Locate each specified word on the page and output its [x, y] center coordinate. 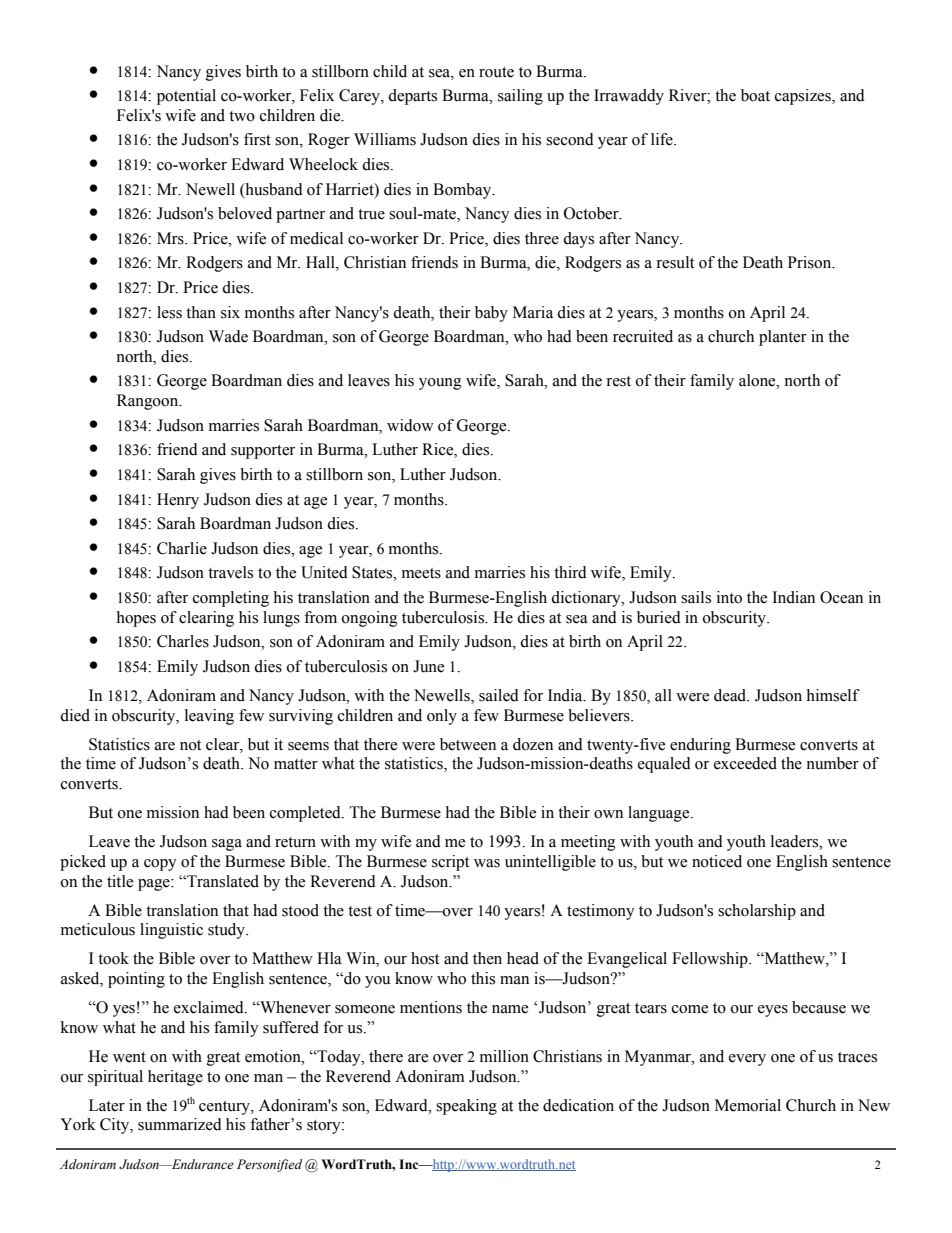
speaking [466, 1107]
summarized [180, 1124]
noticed [717, 861]
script [450, 863]
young [440, 384]
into [729, 597]
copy [160, 865]
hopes [136, 619]
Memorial [748, 1105]
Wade [228, 336]
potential [186, 97]
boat [755, 95]
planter [783, 338]
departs [412, 97]
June [428, 666]
